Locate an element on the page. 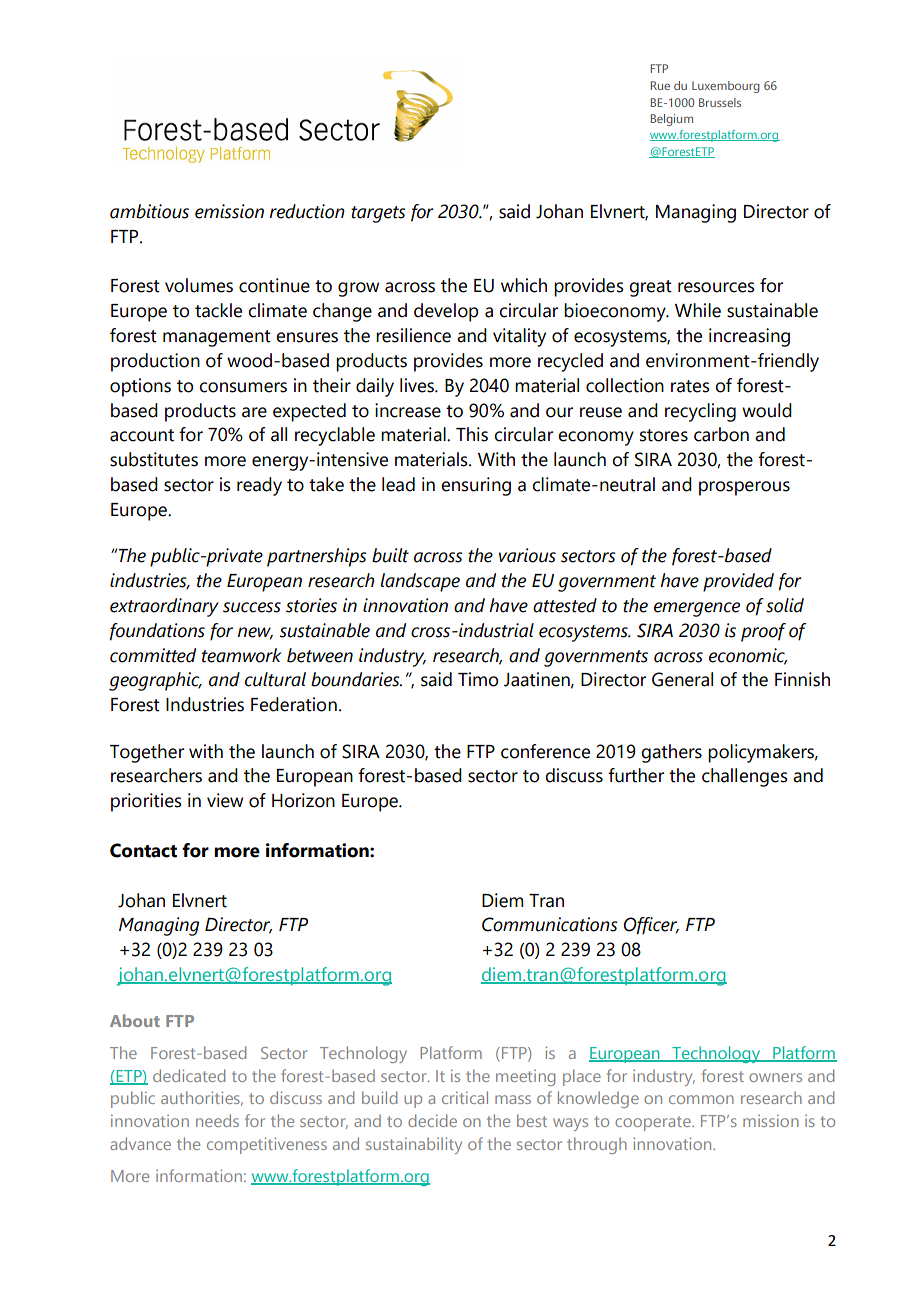 This image has height=1308, width=924. This is located at coordinates (472, 434).
